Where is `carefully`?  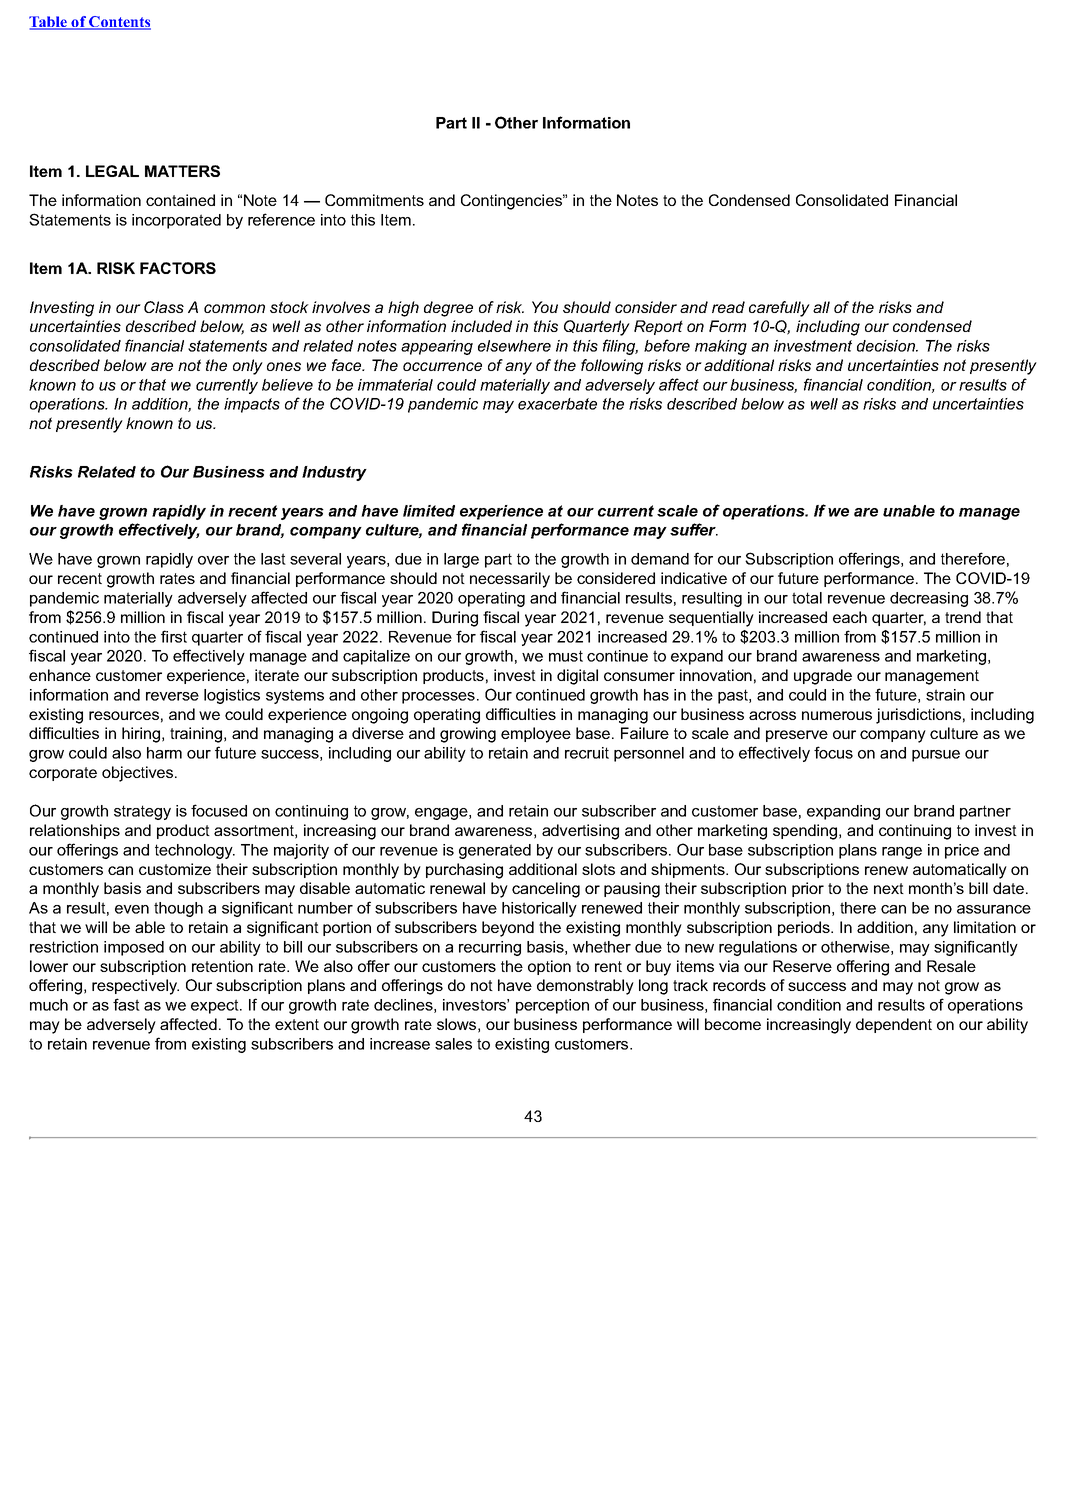
carefully is located at coordinates (779, 309).
